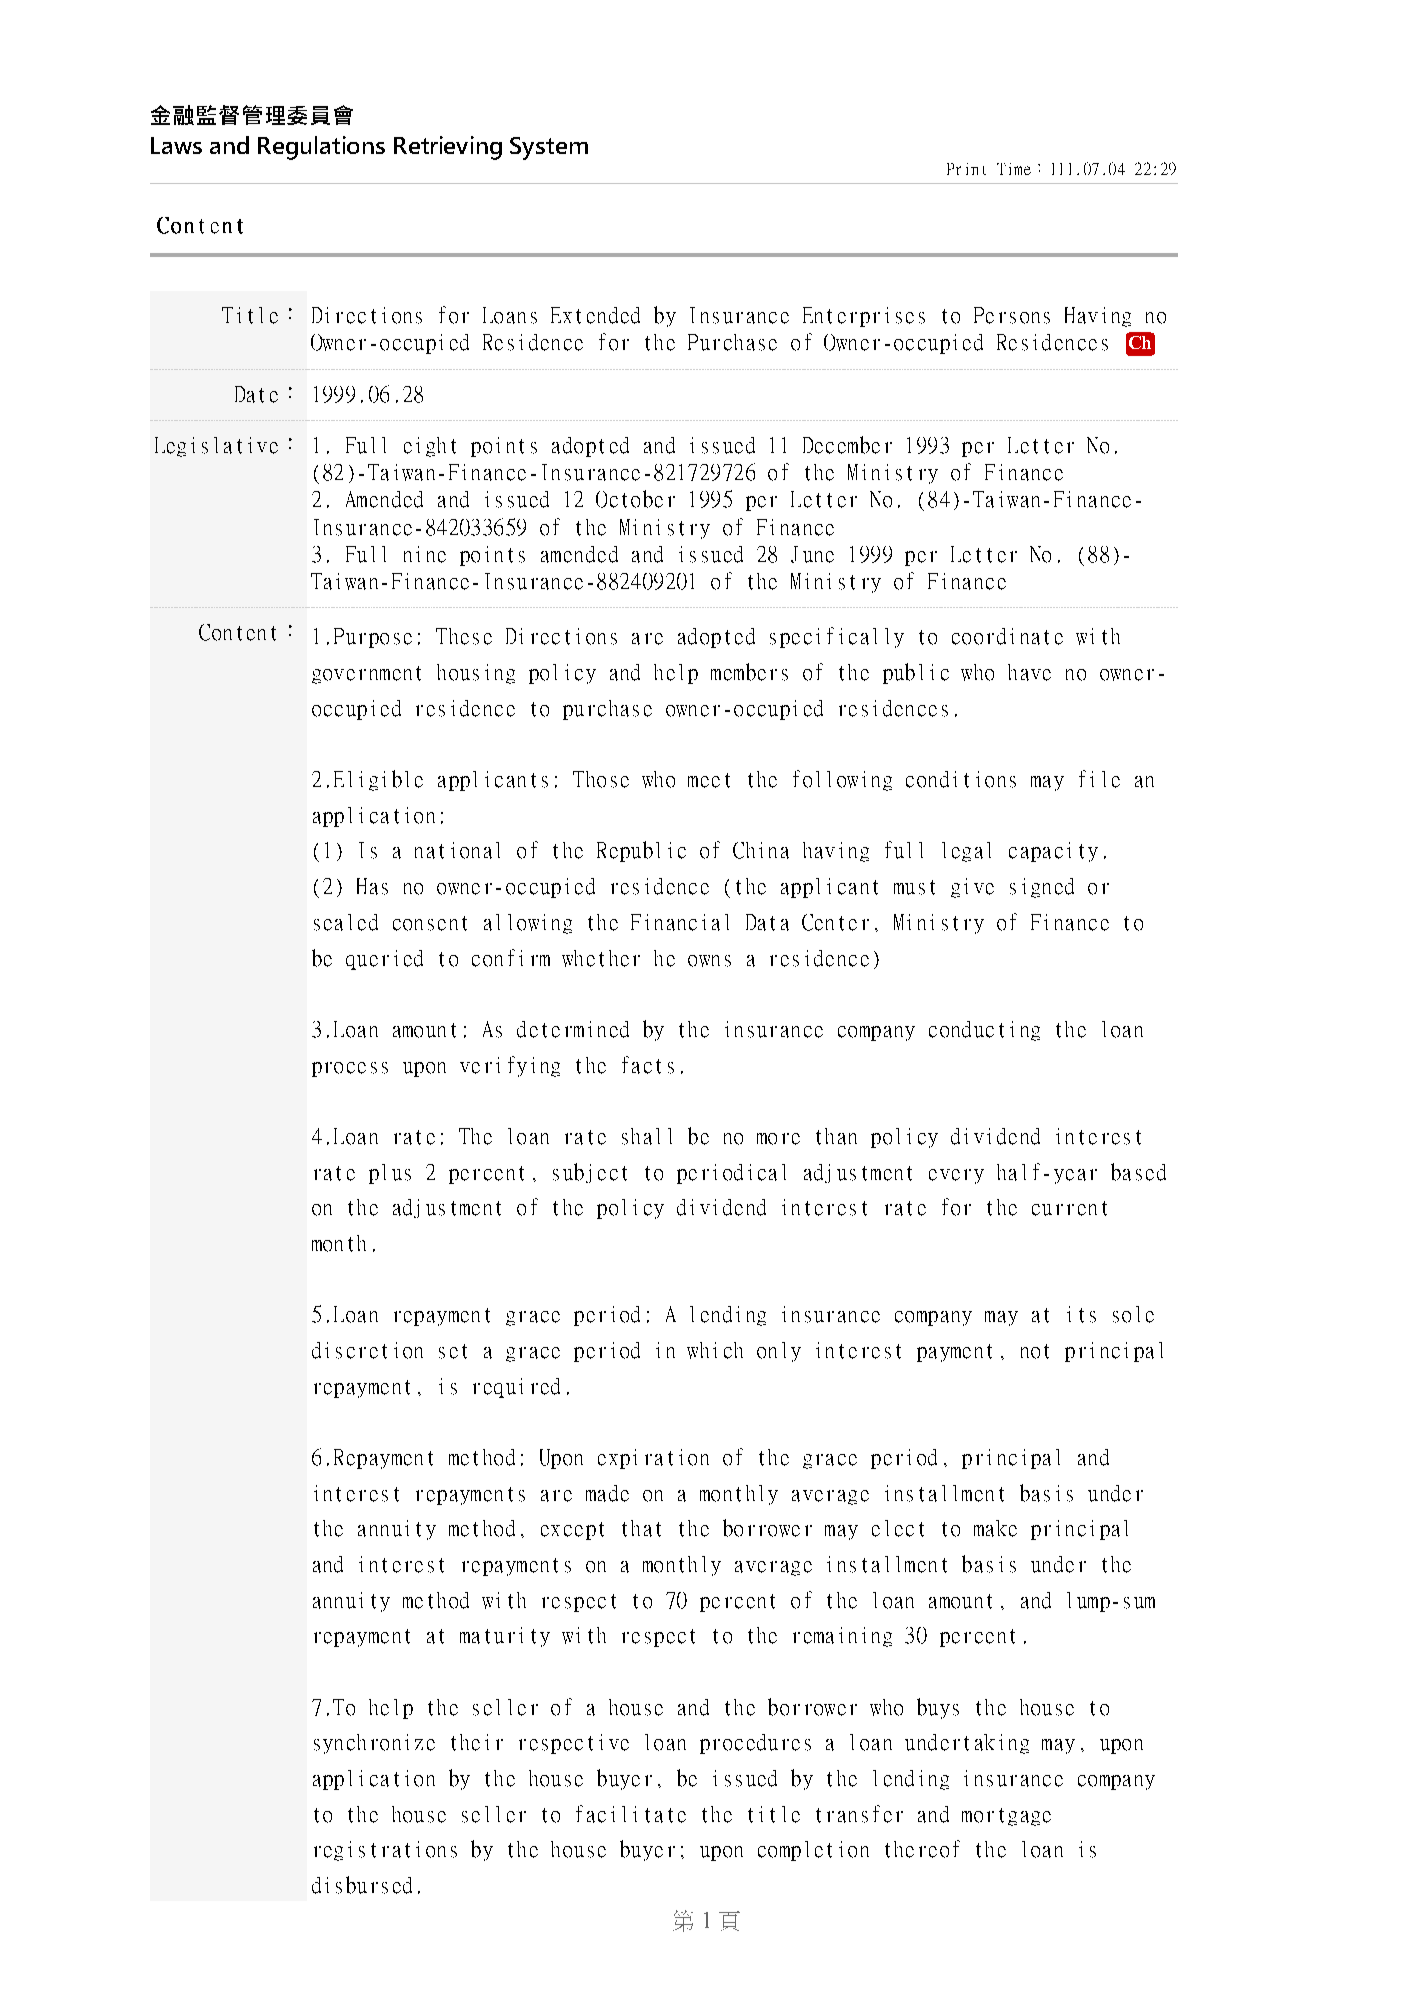 This image has height=2002, width=1415. Describe the element at coordinates (362, 1885) in the image. I see `disbursed` at that location.
